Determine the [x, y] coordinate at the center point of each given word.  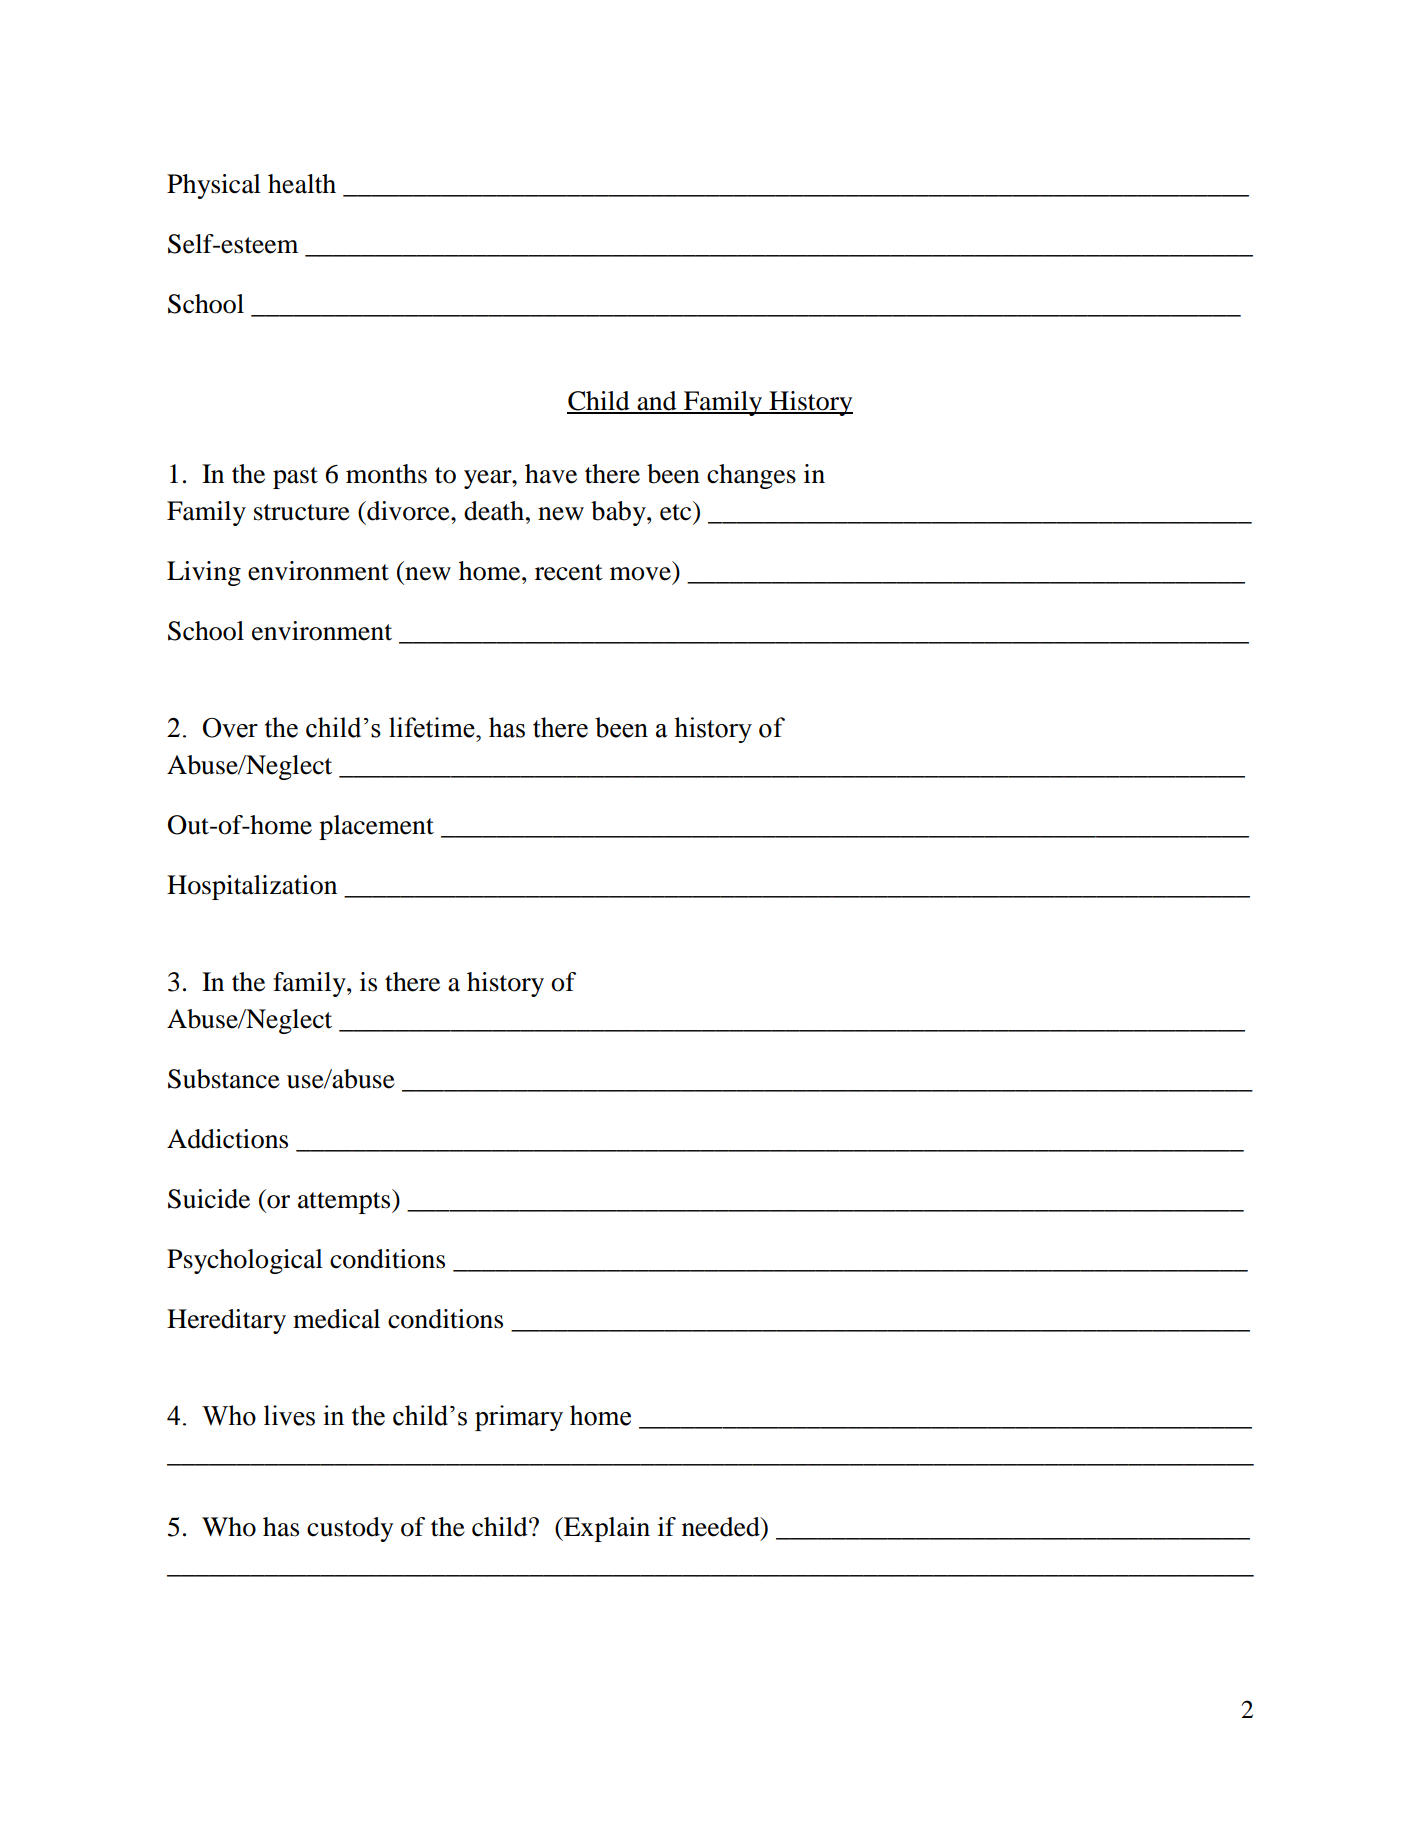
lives [289, 1415]
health [302, 184]
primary [519, 1418]
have [551, 474]
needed [722, 1527]
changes [751, 476]
